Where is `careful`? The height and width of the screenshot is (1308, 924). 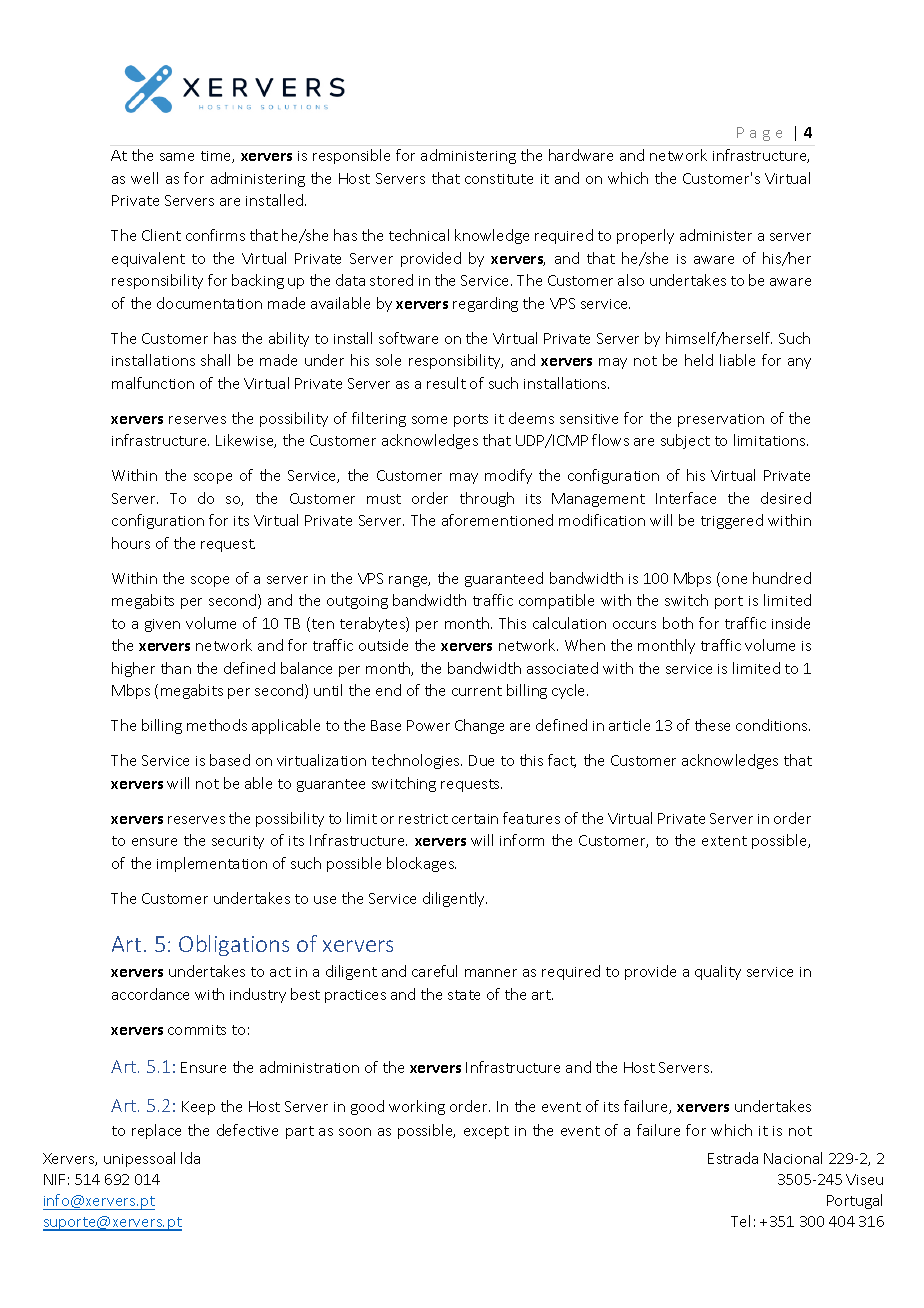
careful is located at coordinates (434, 971).
